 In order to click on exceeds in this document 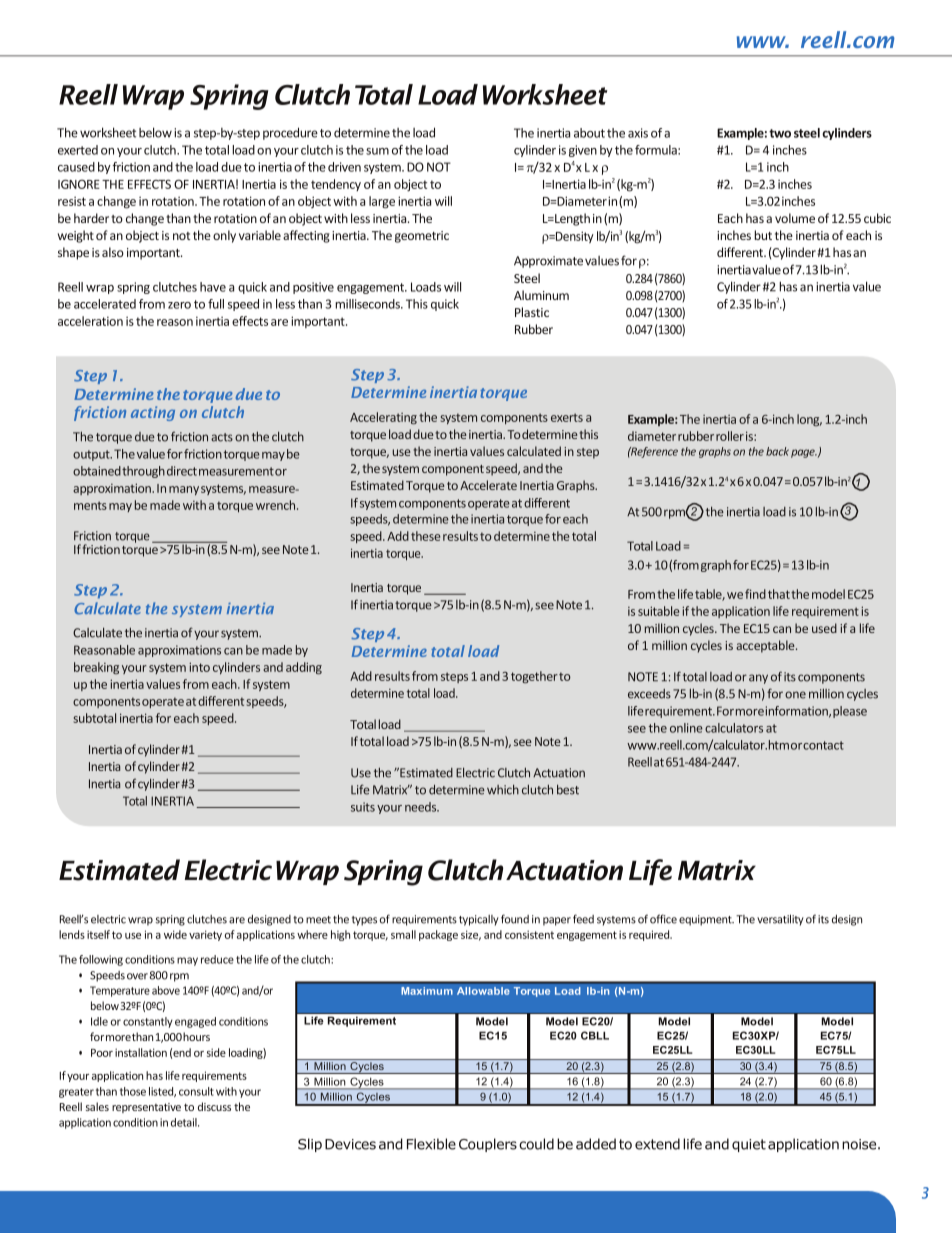, I will do `click(649, 694)`.
